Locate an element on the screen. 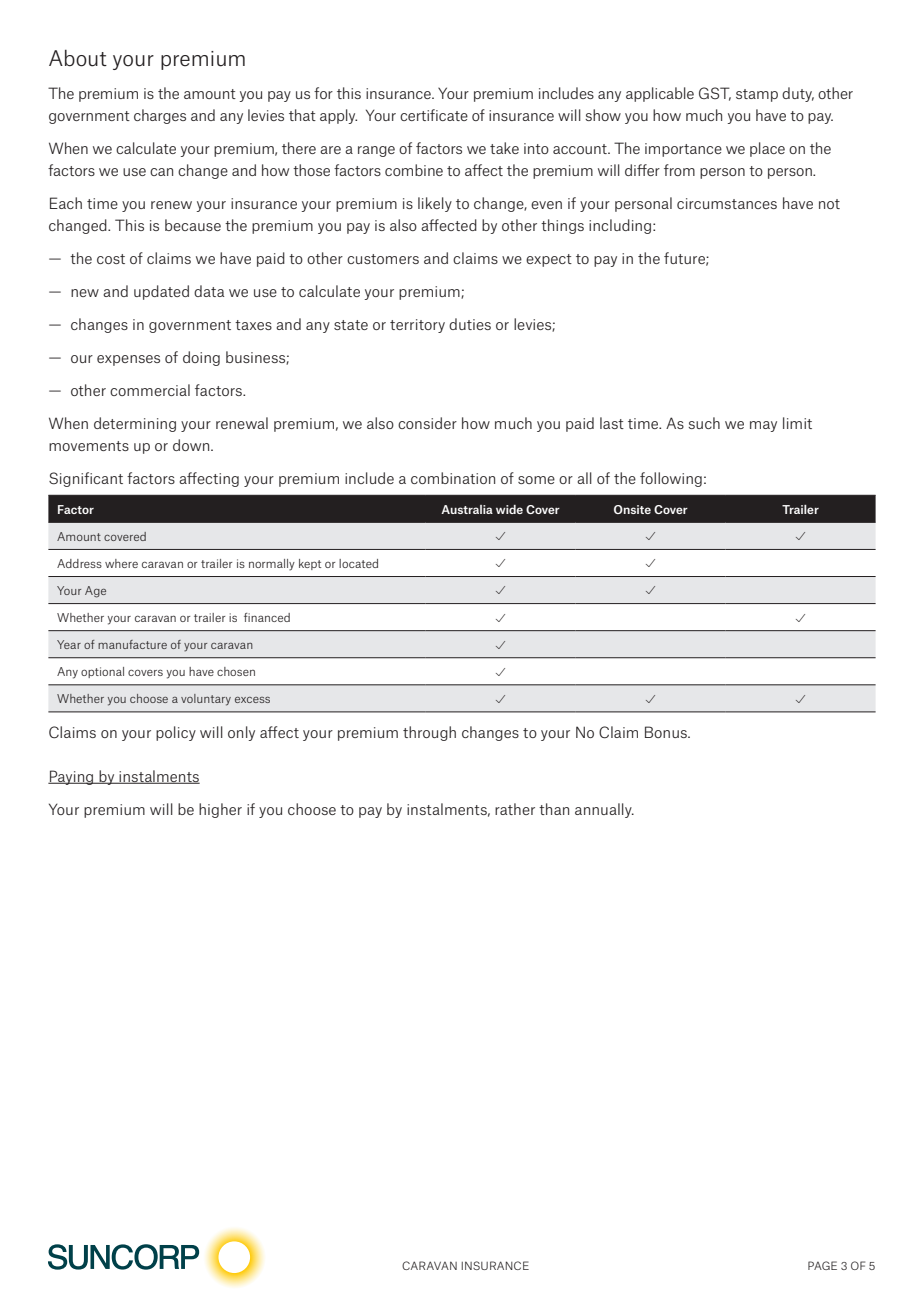 The height and width of the screenshot is (1308, 924). annually is located at coordinates (604, 810).
